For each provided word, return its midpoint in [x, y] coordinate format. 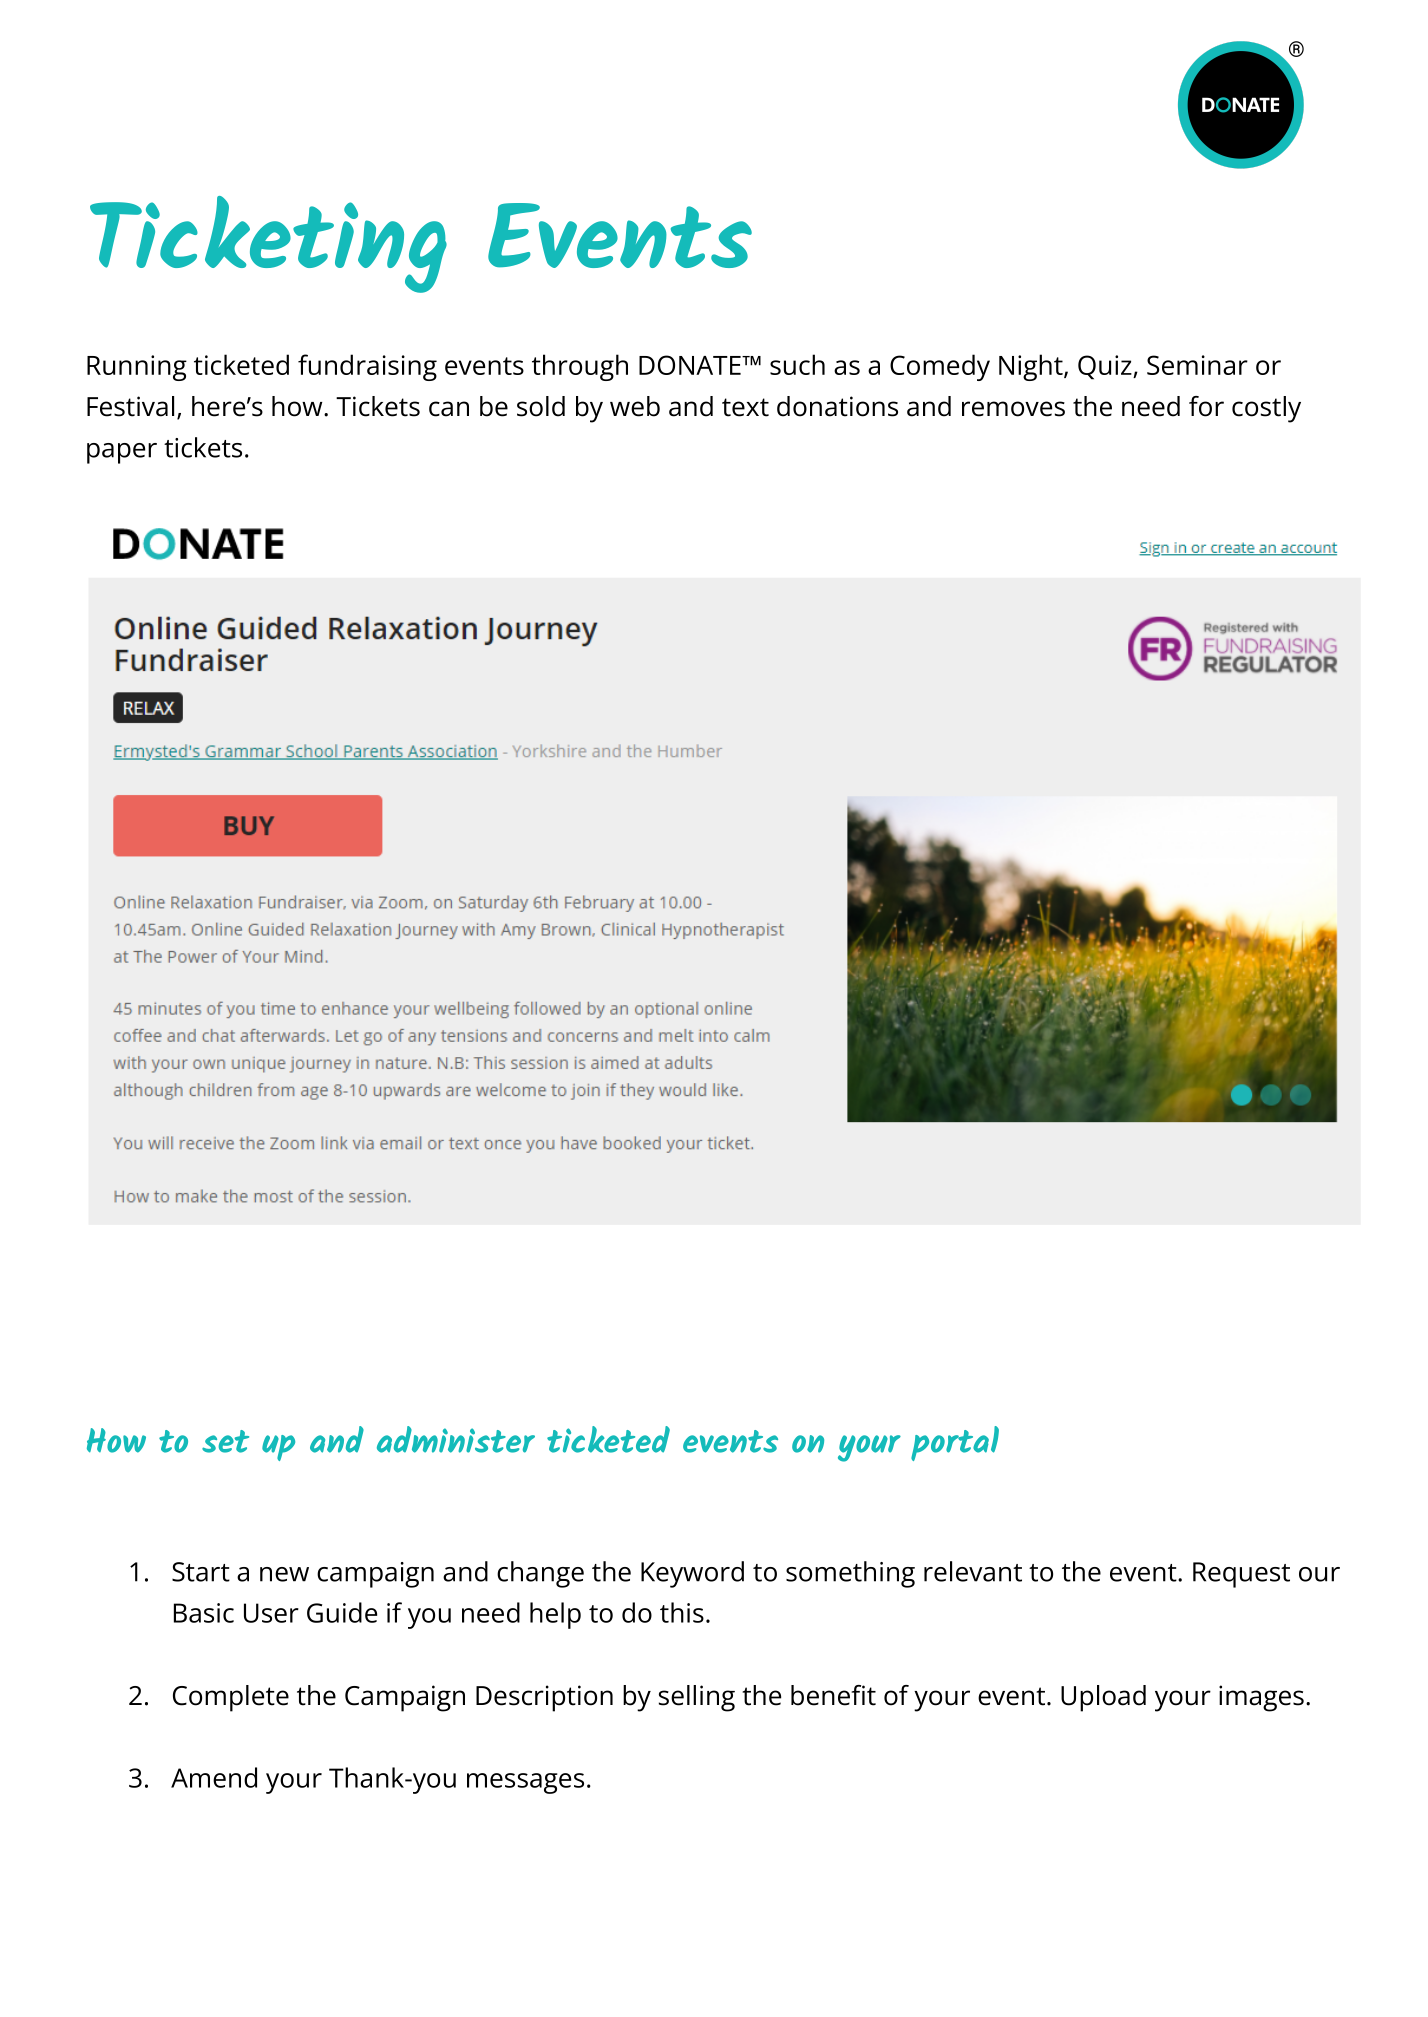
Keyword [692, 1574]
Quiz [1106, 367]
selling [697, 1698]
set [225, 1441]
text [745, 407]
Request [1241, 1575]
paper [122, 453]
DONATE [691, 365]
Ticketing [268, 244]
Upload [1103, 1698]
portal [955, 1443]
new [284, 1574]
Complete [231, 1698]
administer [456, 1439]
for [1206, 406]
